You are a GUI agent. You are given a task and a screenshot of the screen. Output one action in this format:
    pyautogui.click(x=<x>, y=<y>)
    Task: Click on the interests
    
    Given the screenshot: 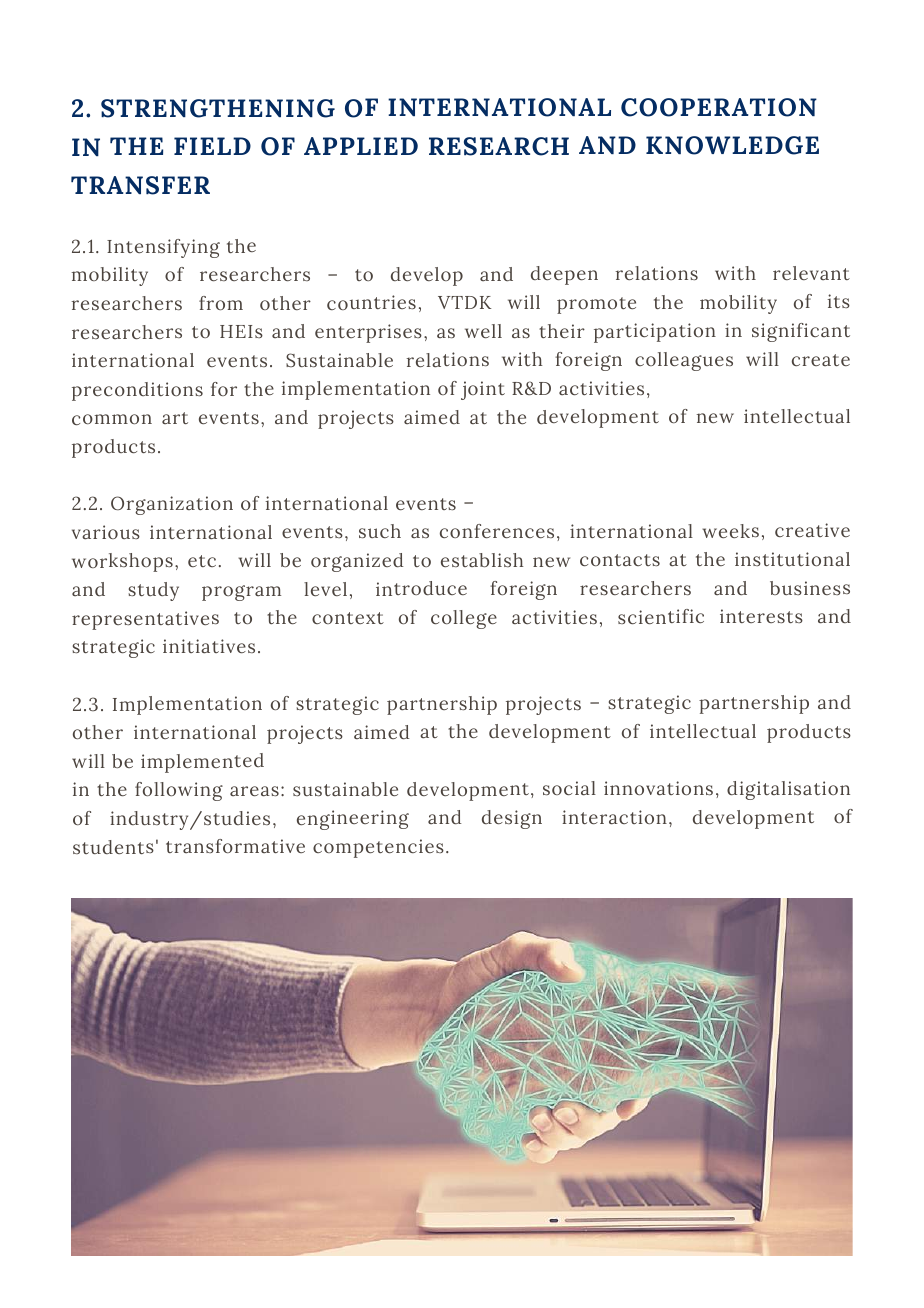 What is the action you would take?
    pyautogui.click(x=761, y=616)
